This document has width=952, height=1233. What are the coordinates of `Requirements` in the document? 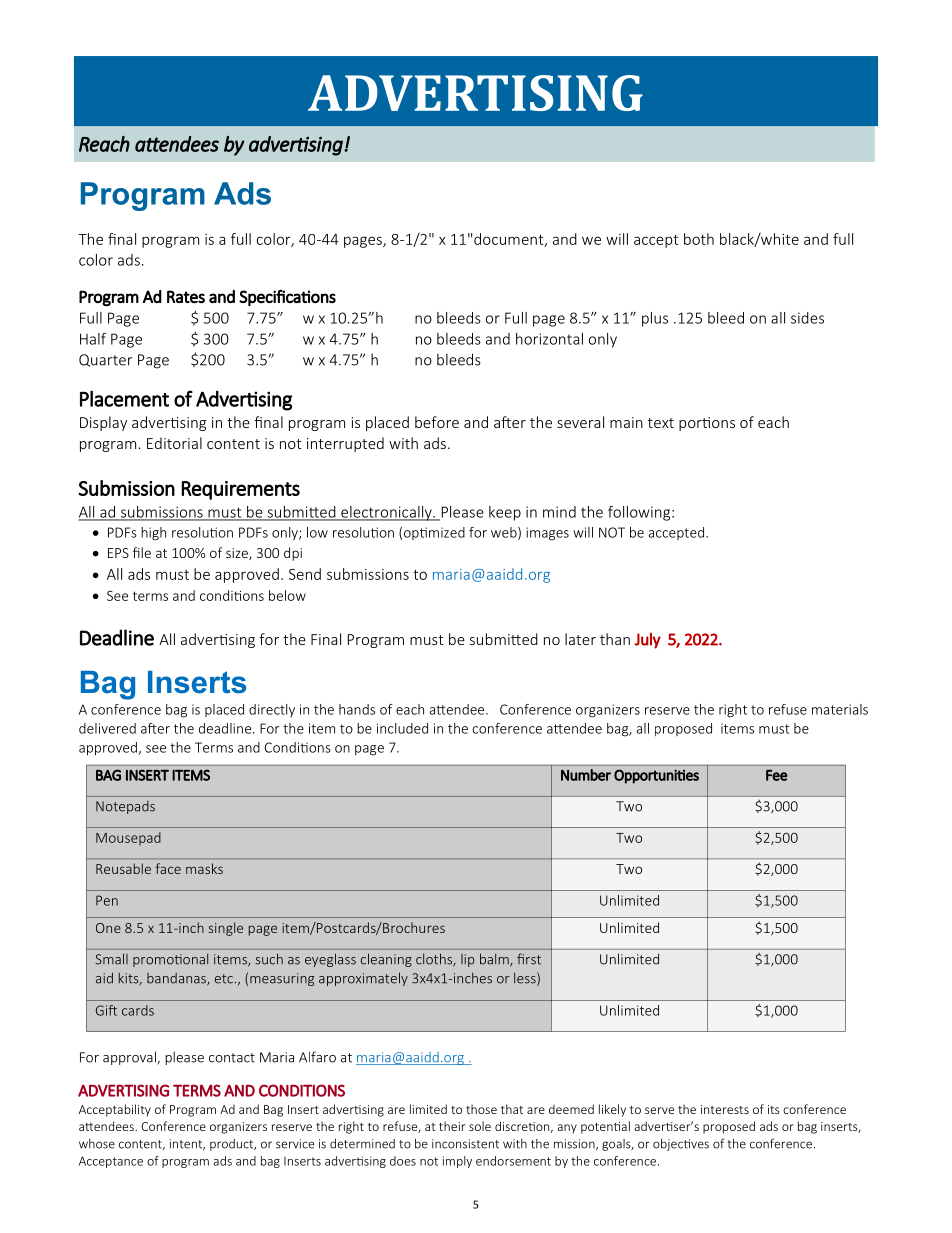 It's located at (240, 490).
